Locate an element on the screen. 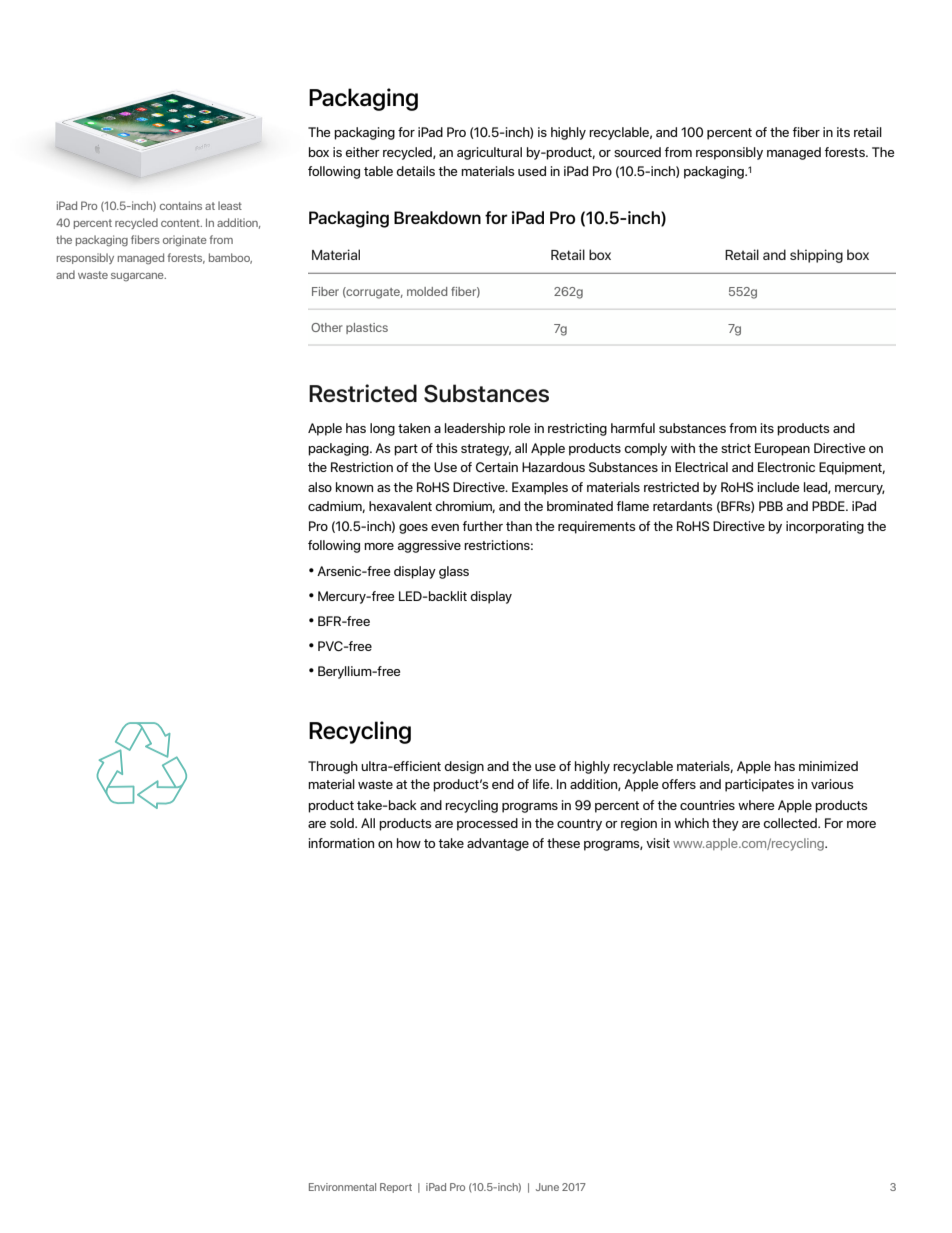  they is located at coordinates (725, 824).
